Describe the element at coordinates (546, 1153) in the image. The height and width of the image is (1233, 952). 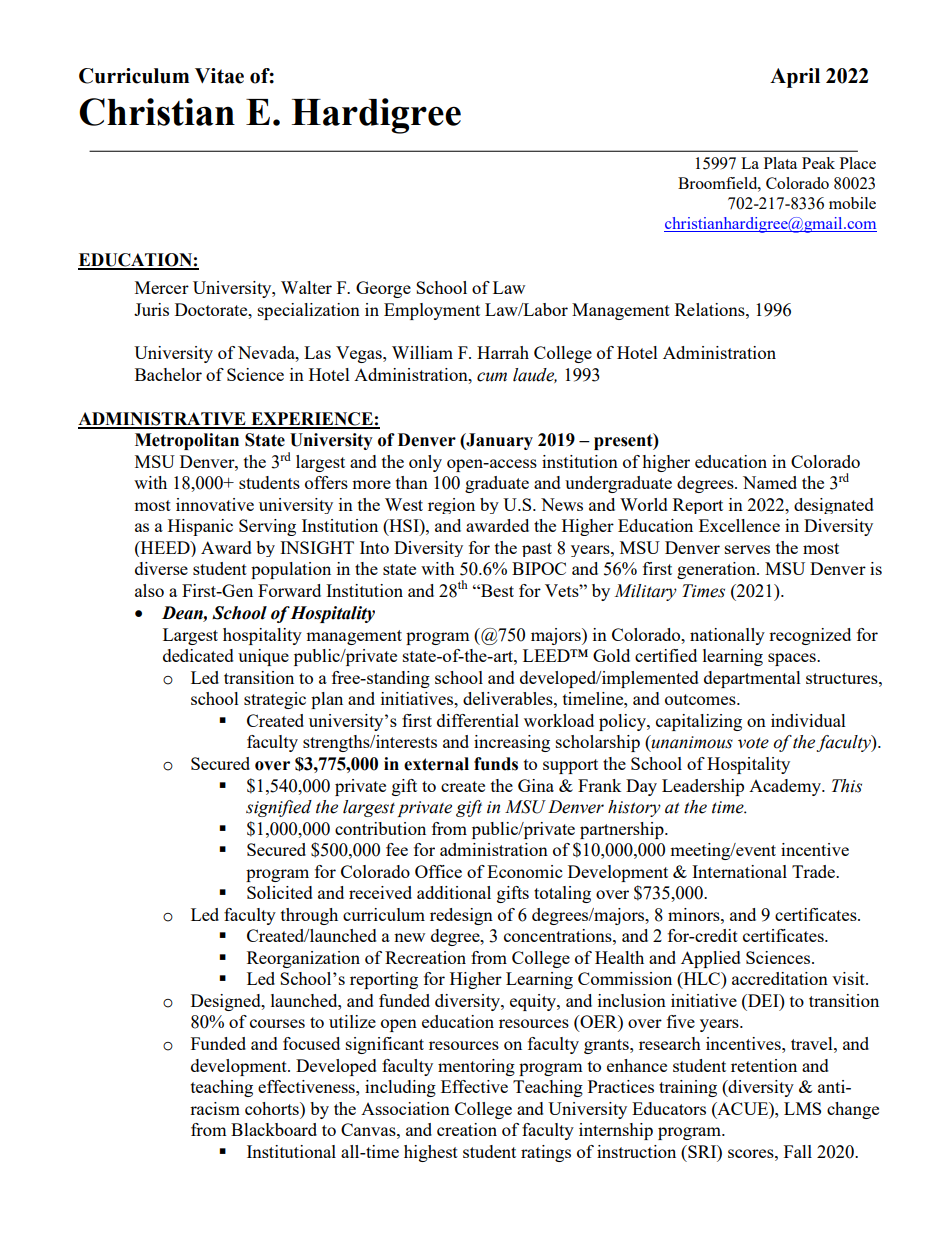
I see `ratings` at that location.
